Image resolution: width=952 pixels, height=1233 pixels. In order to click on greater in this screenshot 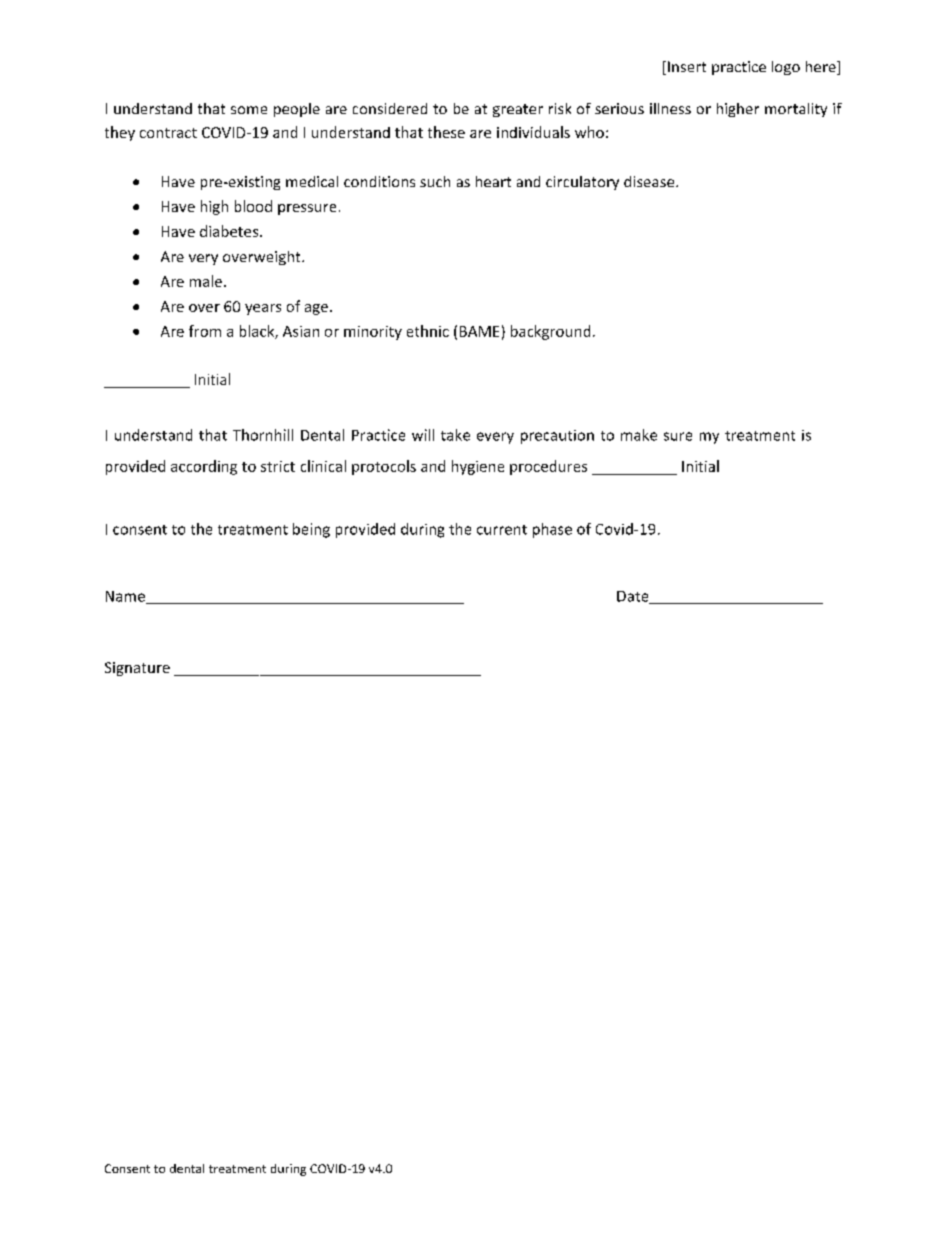, I will do `click(518, 110)`.
